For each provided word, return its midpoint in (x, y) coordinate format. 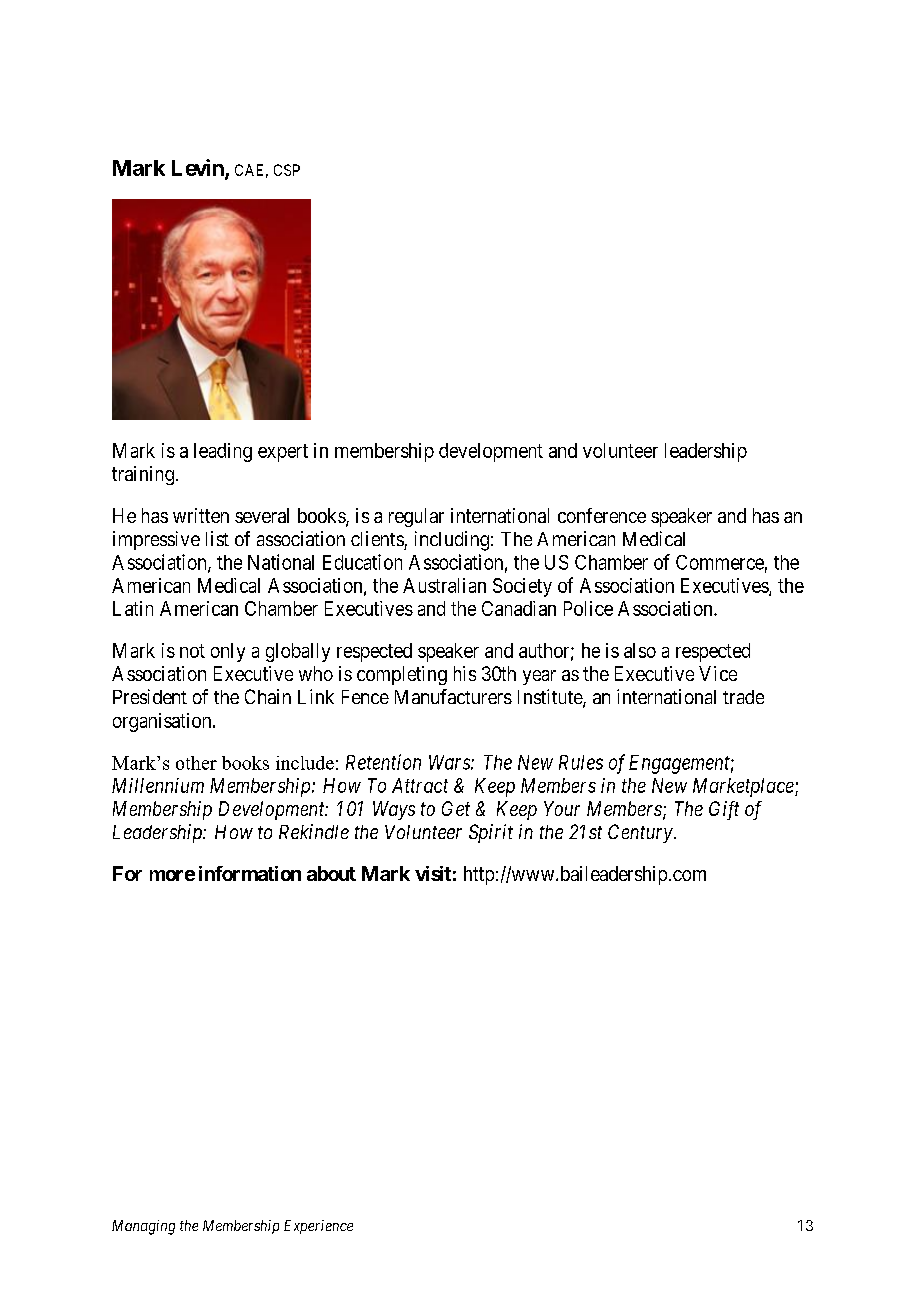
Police (588, 608)
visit (433, 873)
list (217, 538)
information (250, 873)
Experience (318, 1227)
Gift (724, 810)
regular (416, 517)
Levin (199, 169)
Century (640, 833)
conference (602, 515)
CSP (287, 170)
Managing (143, 1227)
